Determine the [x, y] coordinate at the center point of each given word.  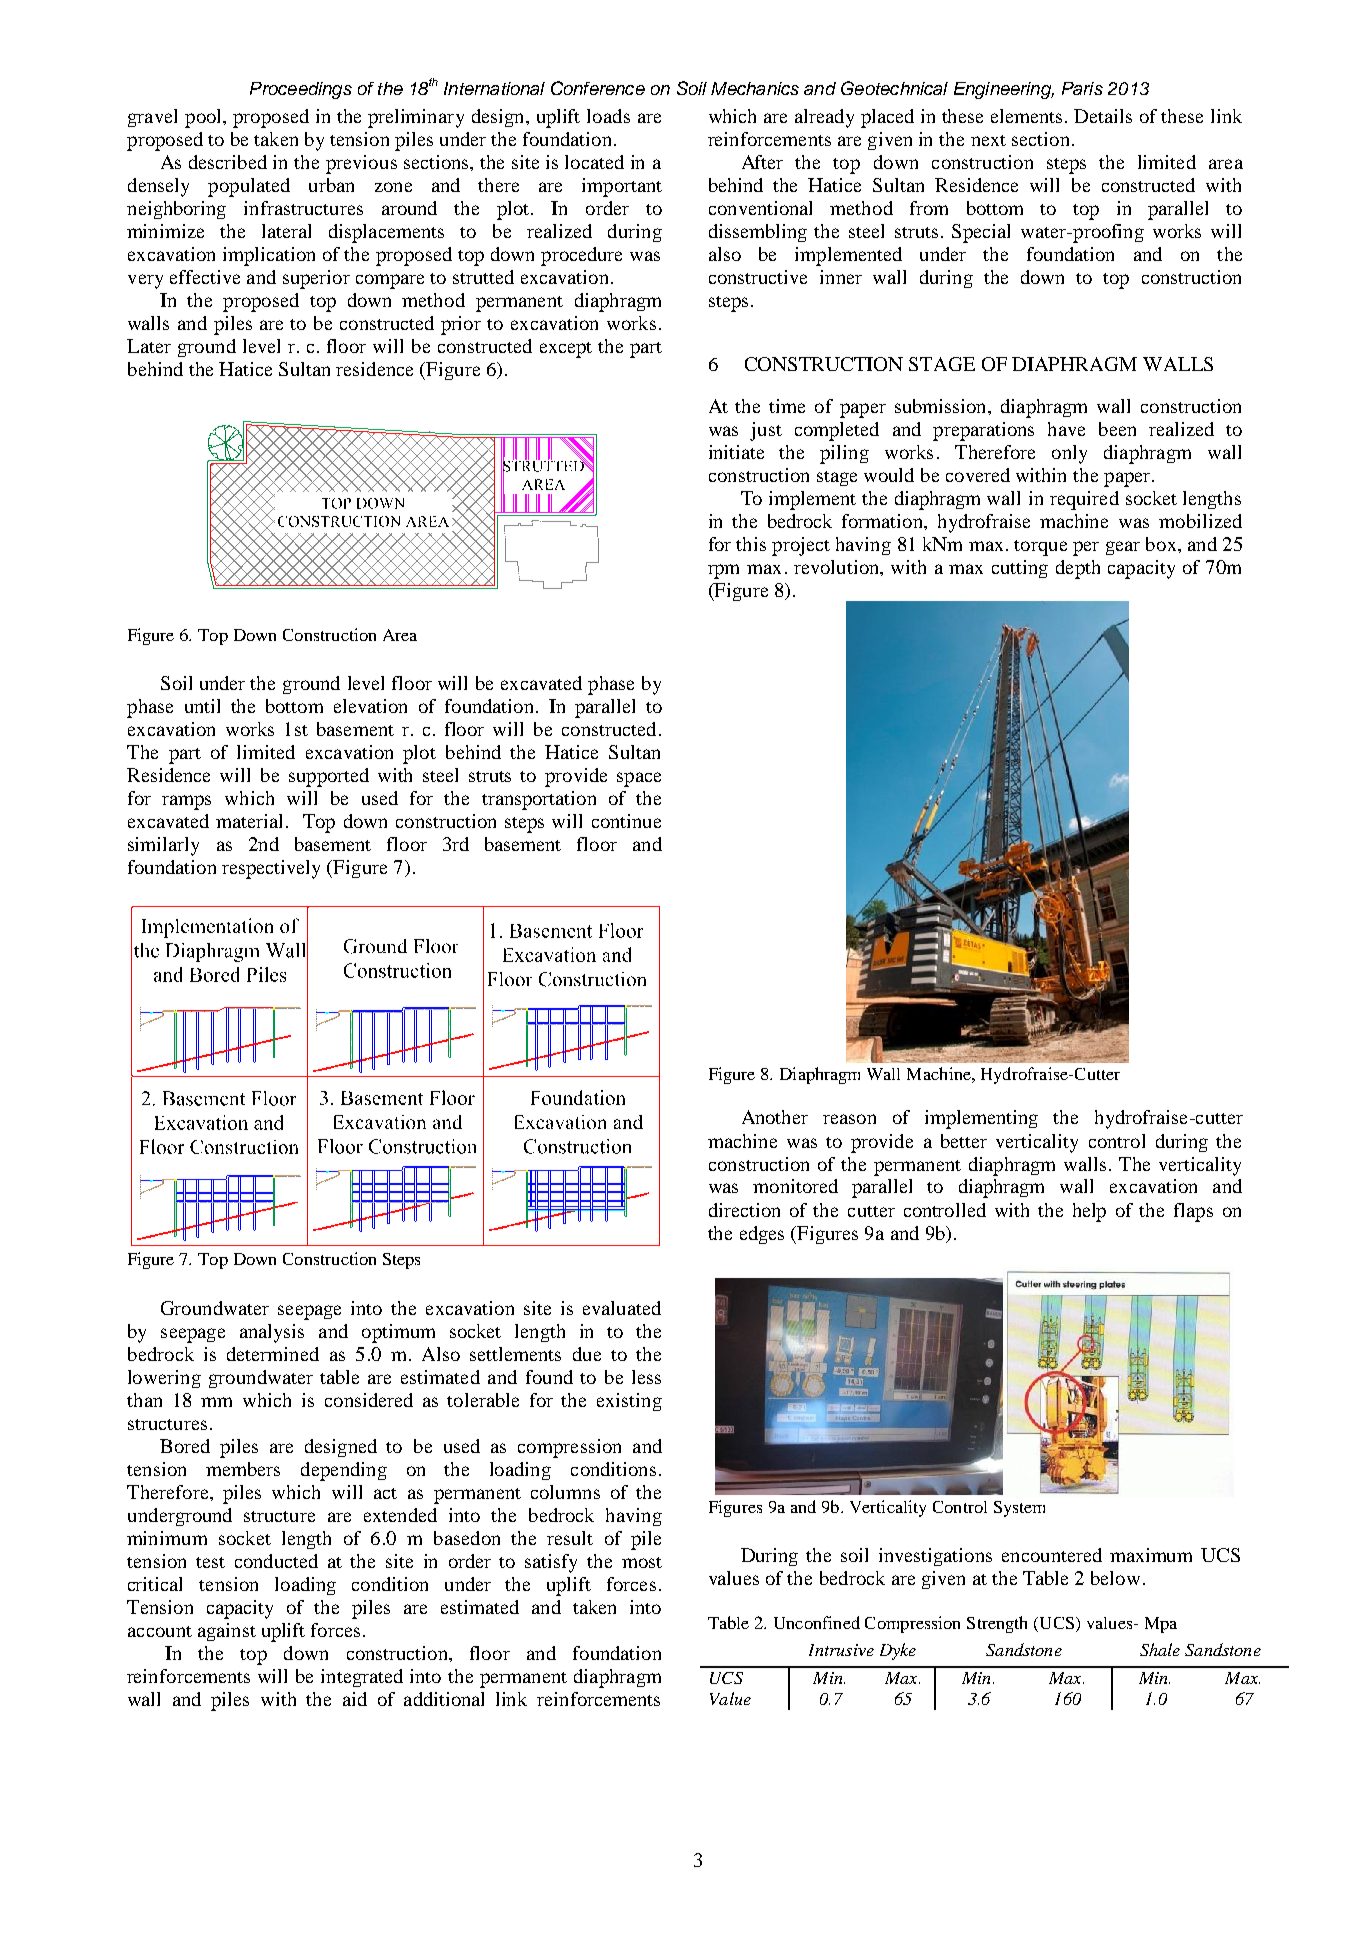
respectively [271, 869]
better [964, 1141]
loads [608, 116]
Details [1103, 116]
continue [626, 821]
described [228, 162]
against [227, 1632]
